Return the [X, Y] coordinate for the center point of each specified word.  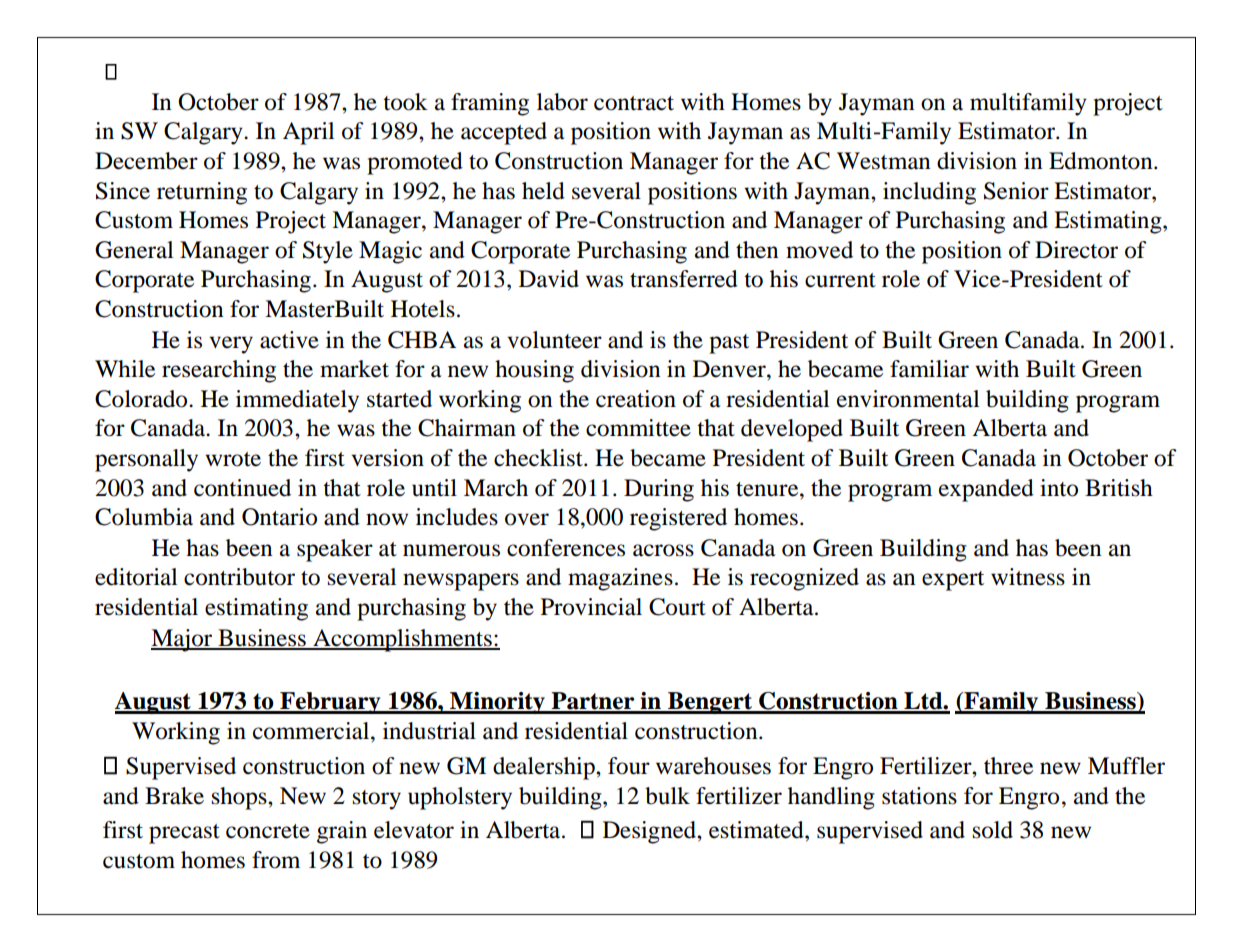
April [308, 133]
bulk [667, 796]
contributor [239, 577]
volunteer [554, 340]
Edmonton [1102, 161]
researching [219, 371]
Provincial [591, 607]
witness [1028, 577]
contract [634, 103]
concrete [268, 831]
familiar [929, 369]
